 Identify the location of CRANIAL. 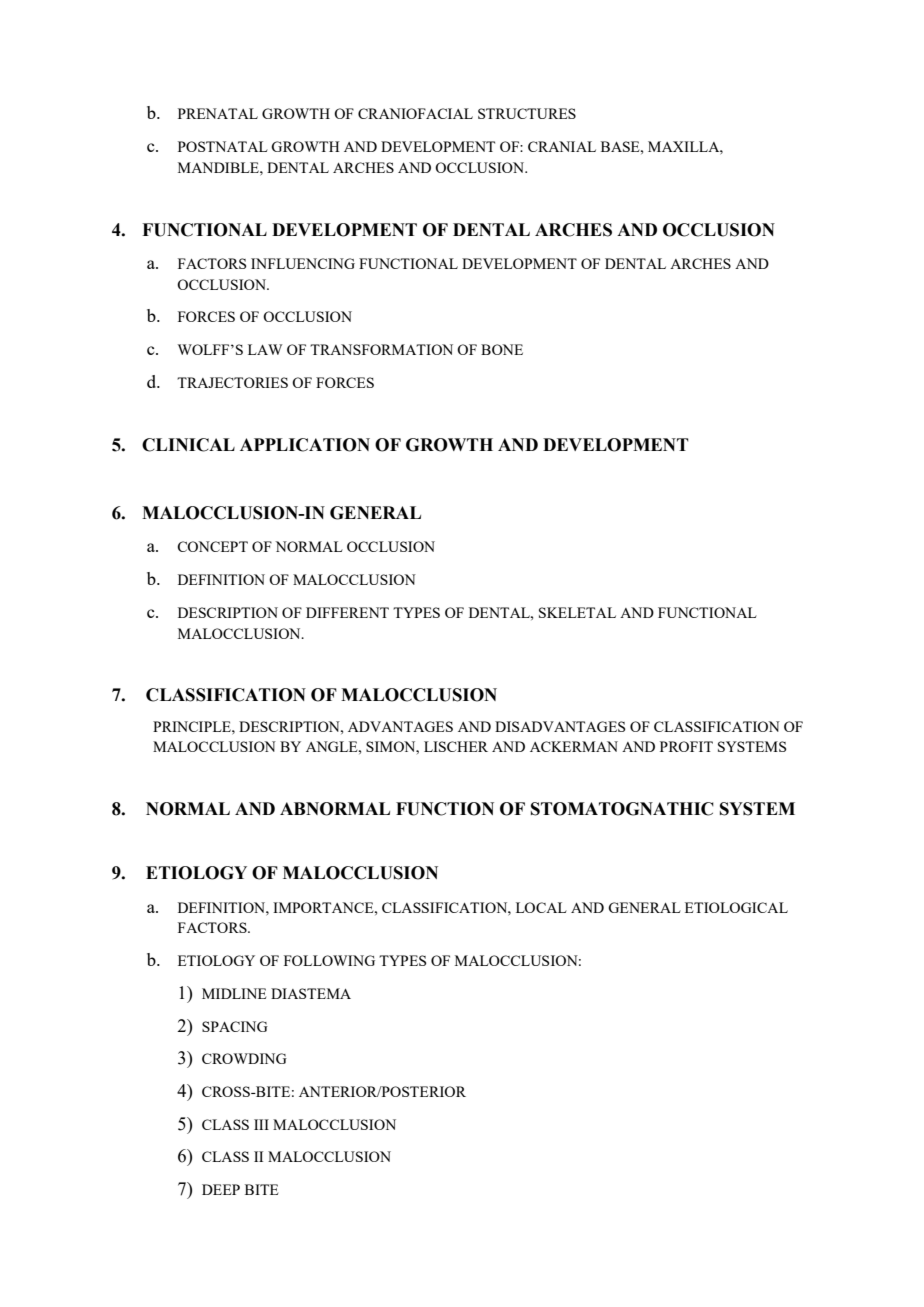
(562, 146).
